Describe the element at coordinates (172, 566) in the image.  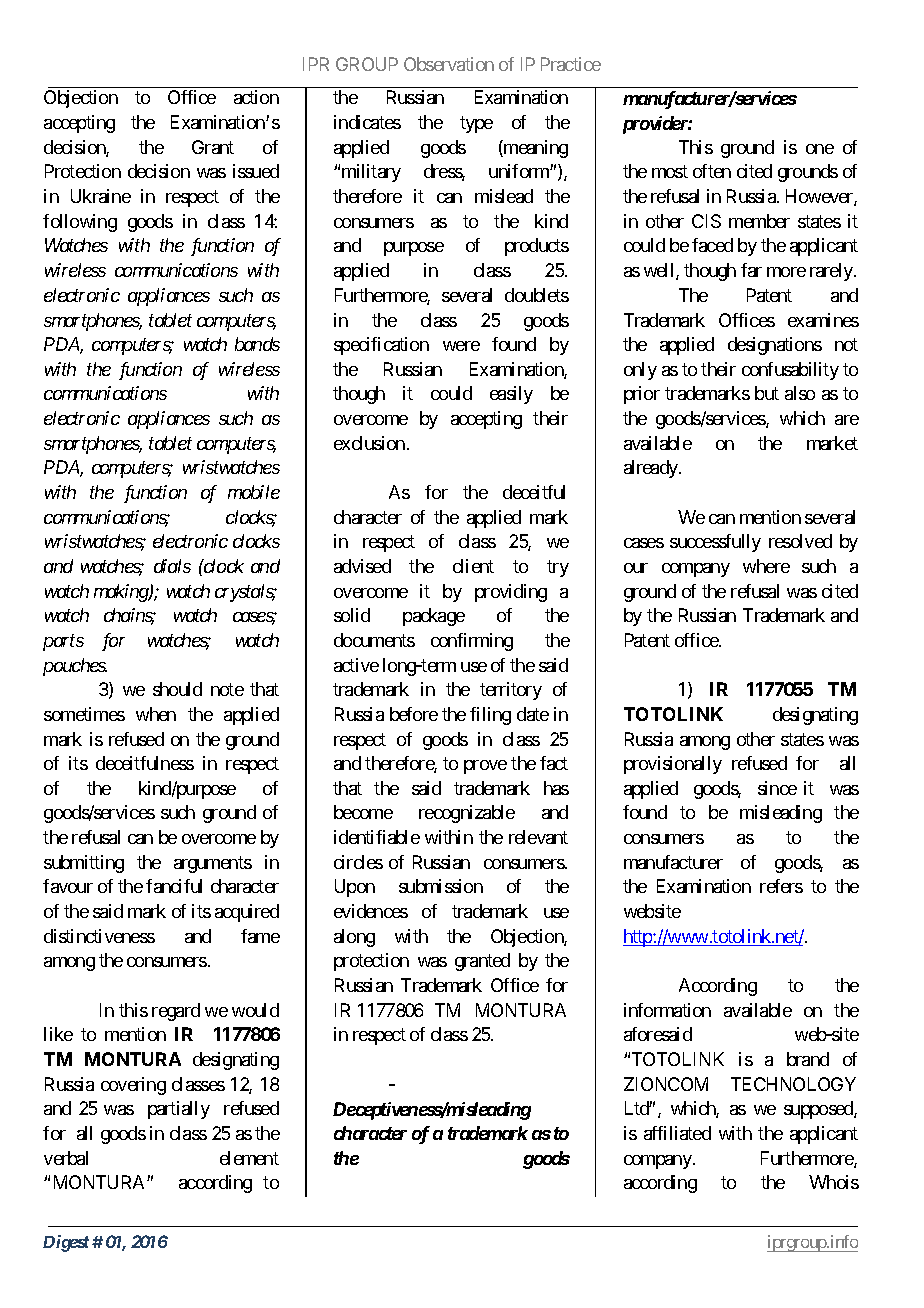
I see `dials` at that location.
